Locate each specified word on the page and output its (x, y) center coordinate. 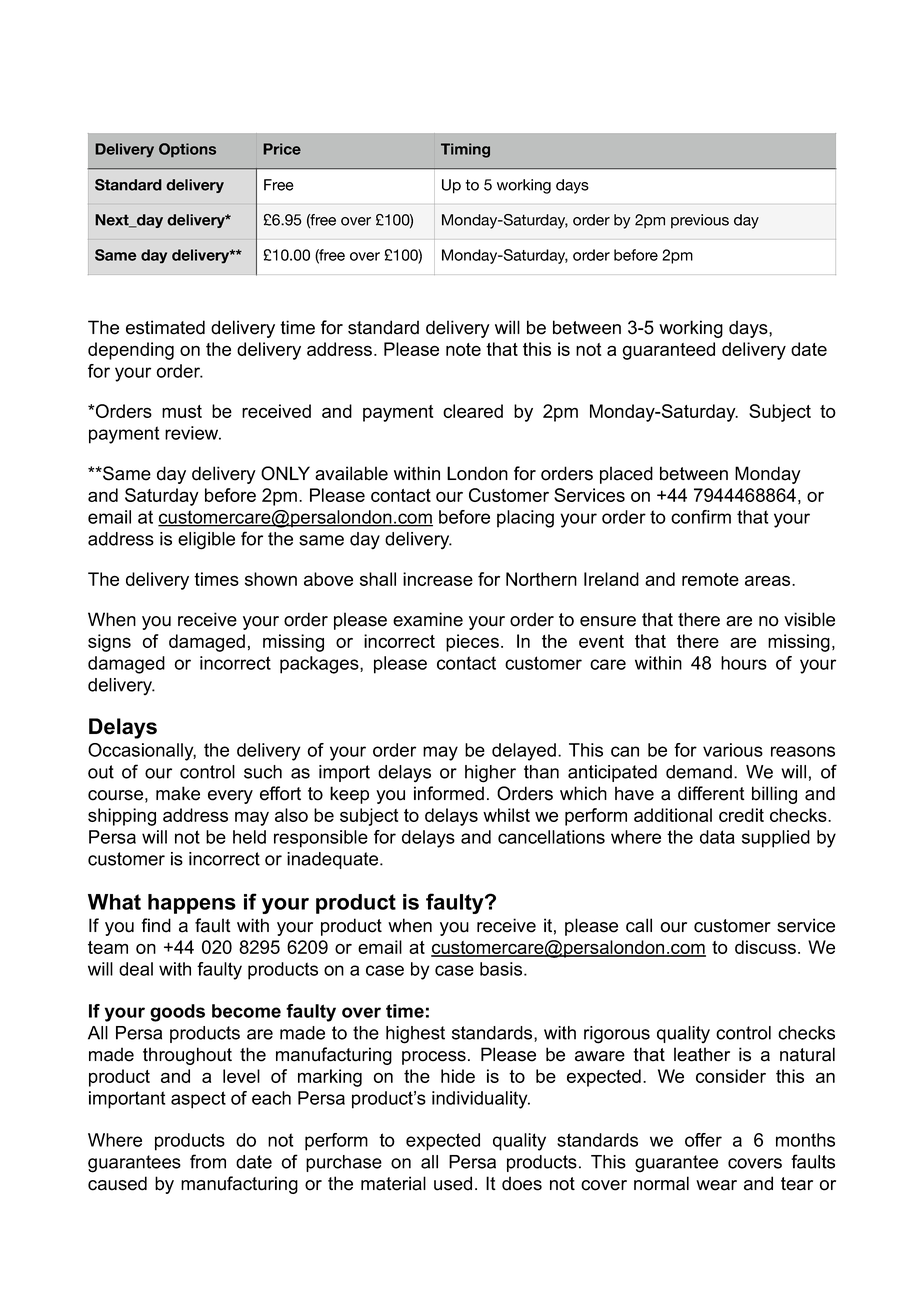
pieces (472, 643)
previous (700, 221)
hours (744, 663)
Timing (465, 150)
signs (109, 643)
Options (187, 150)
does (522, 1183)
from (208, 1161)
